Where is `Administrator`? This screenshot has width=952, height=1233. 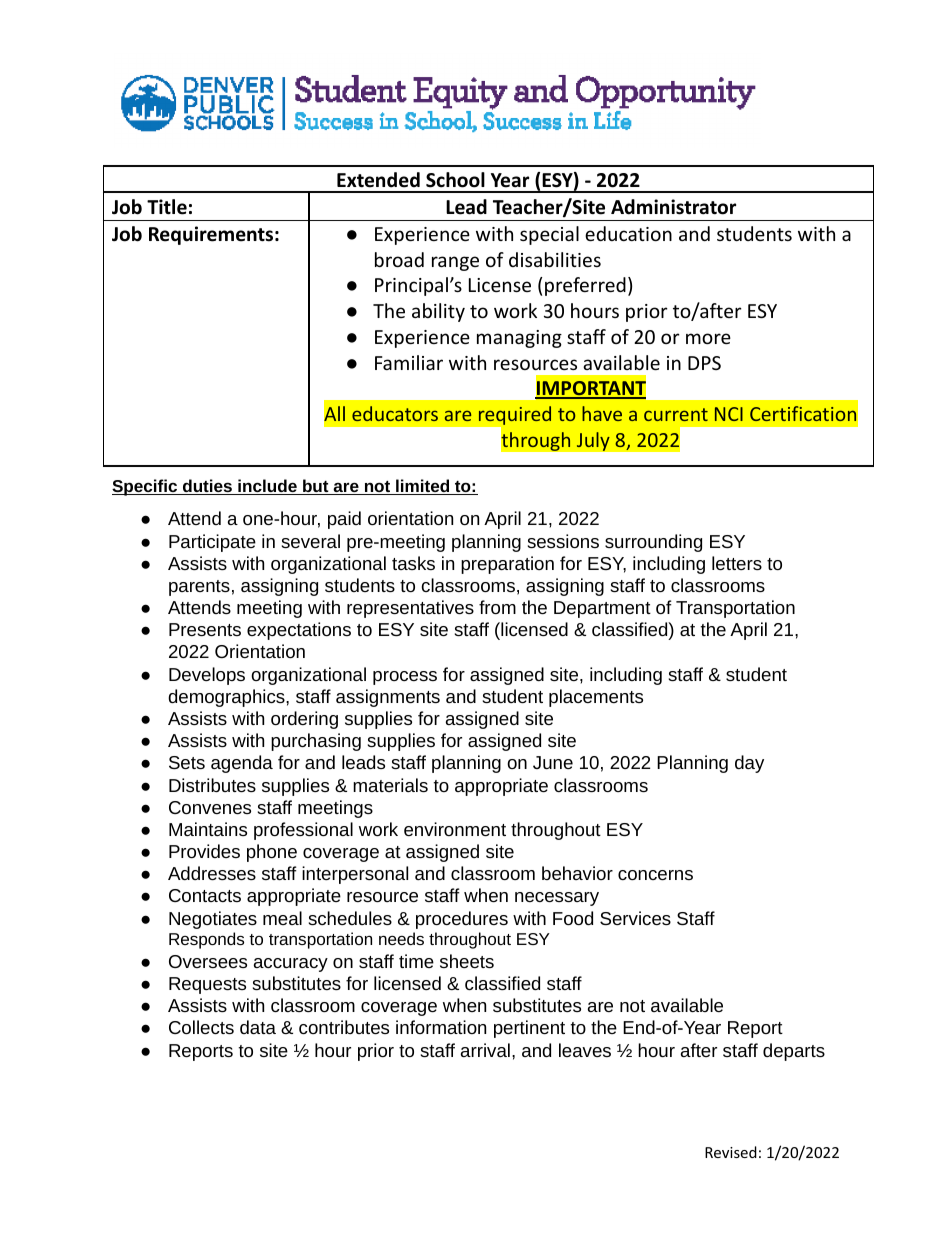 Administrator is located at coordinates (673, 207).
